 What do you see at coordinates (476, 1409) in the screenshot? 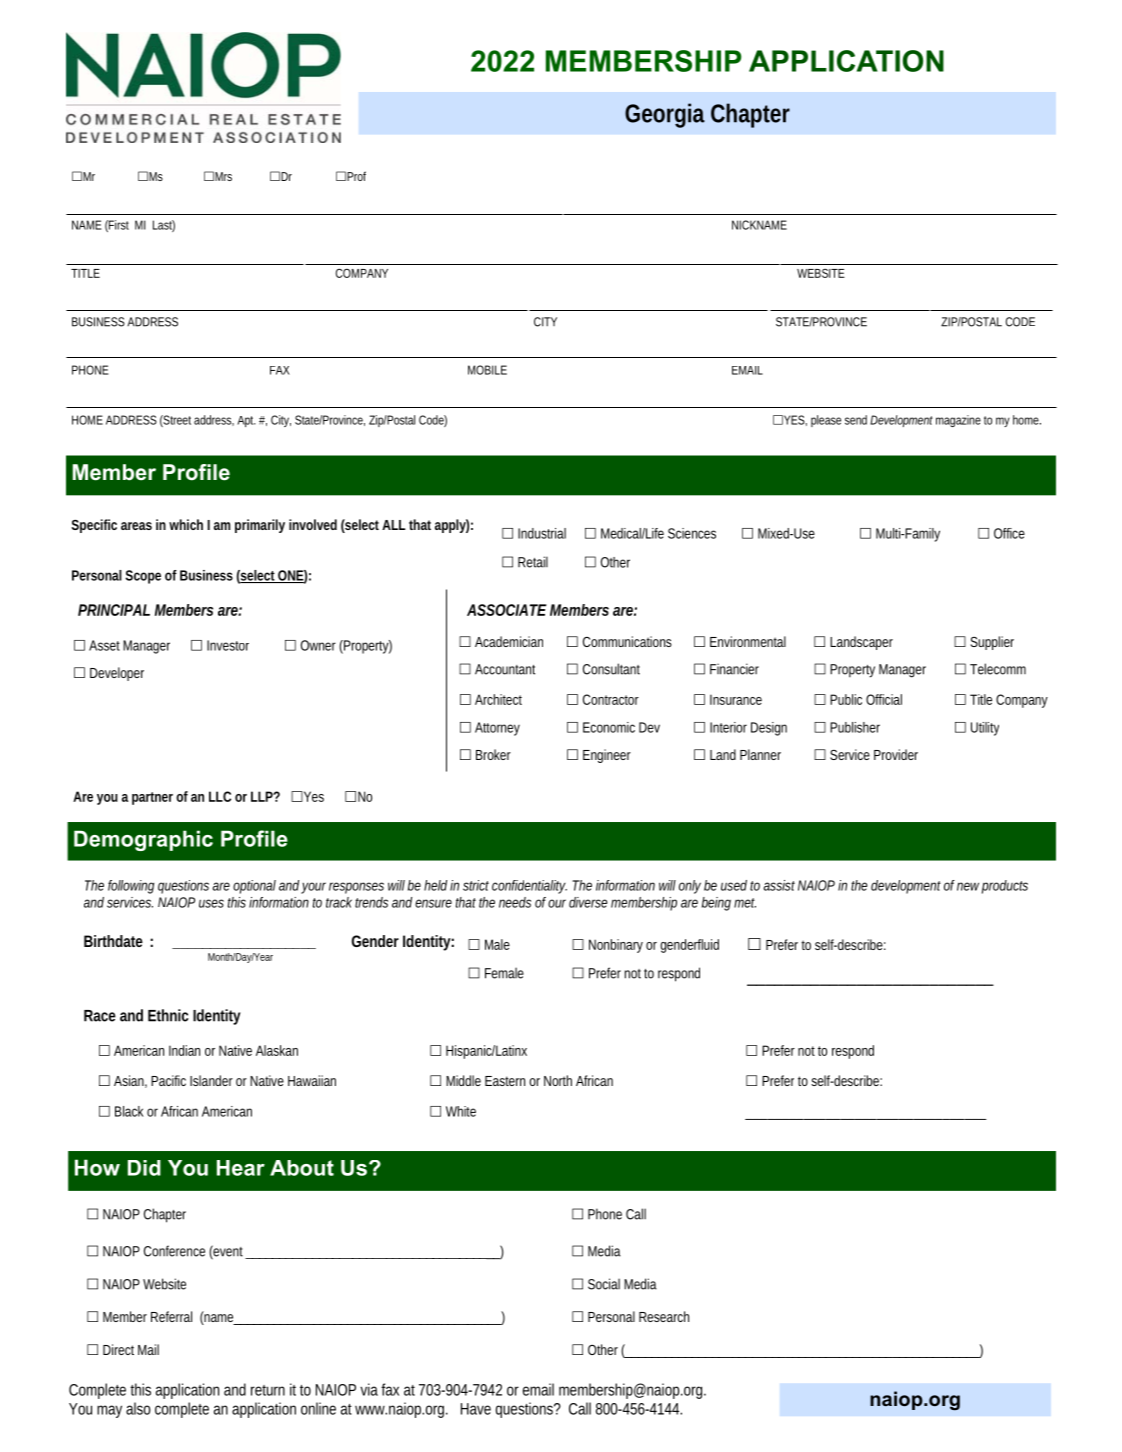
I see `Have` at bounding box center [476, 1409].
